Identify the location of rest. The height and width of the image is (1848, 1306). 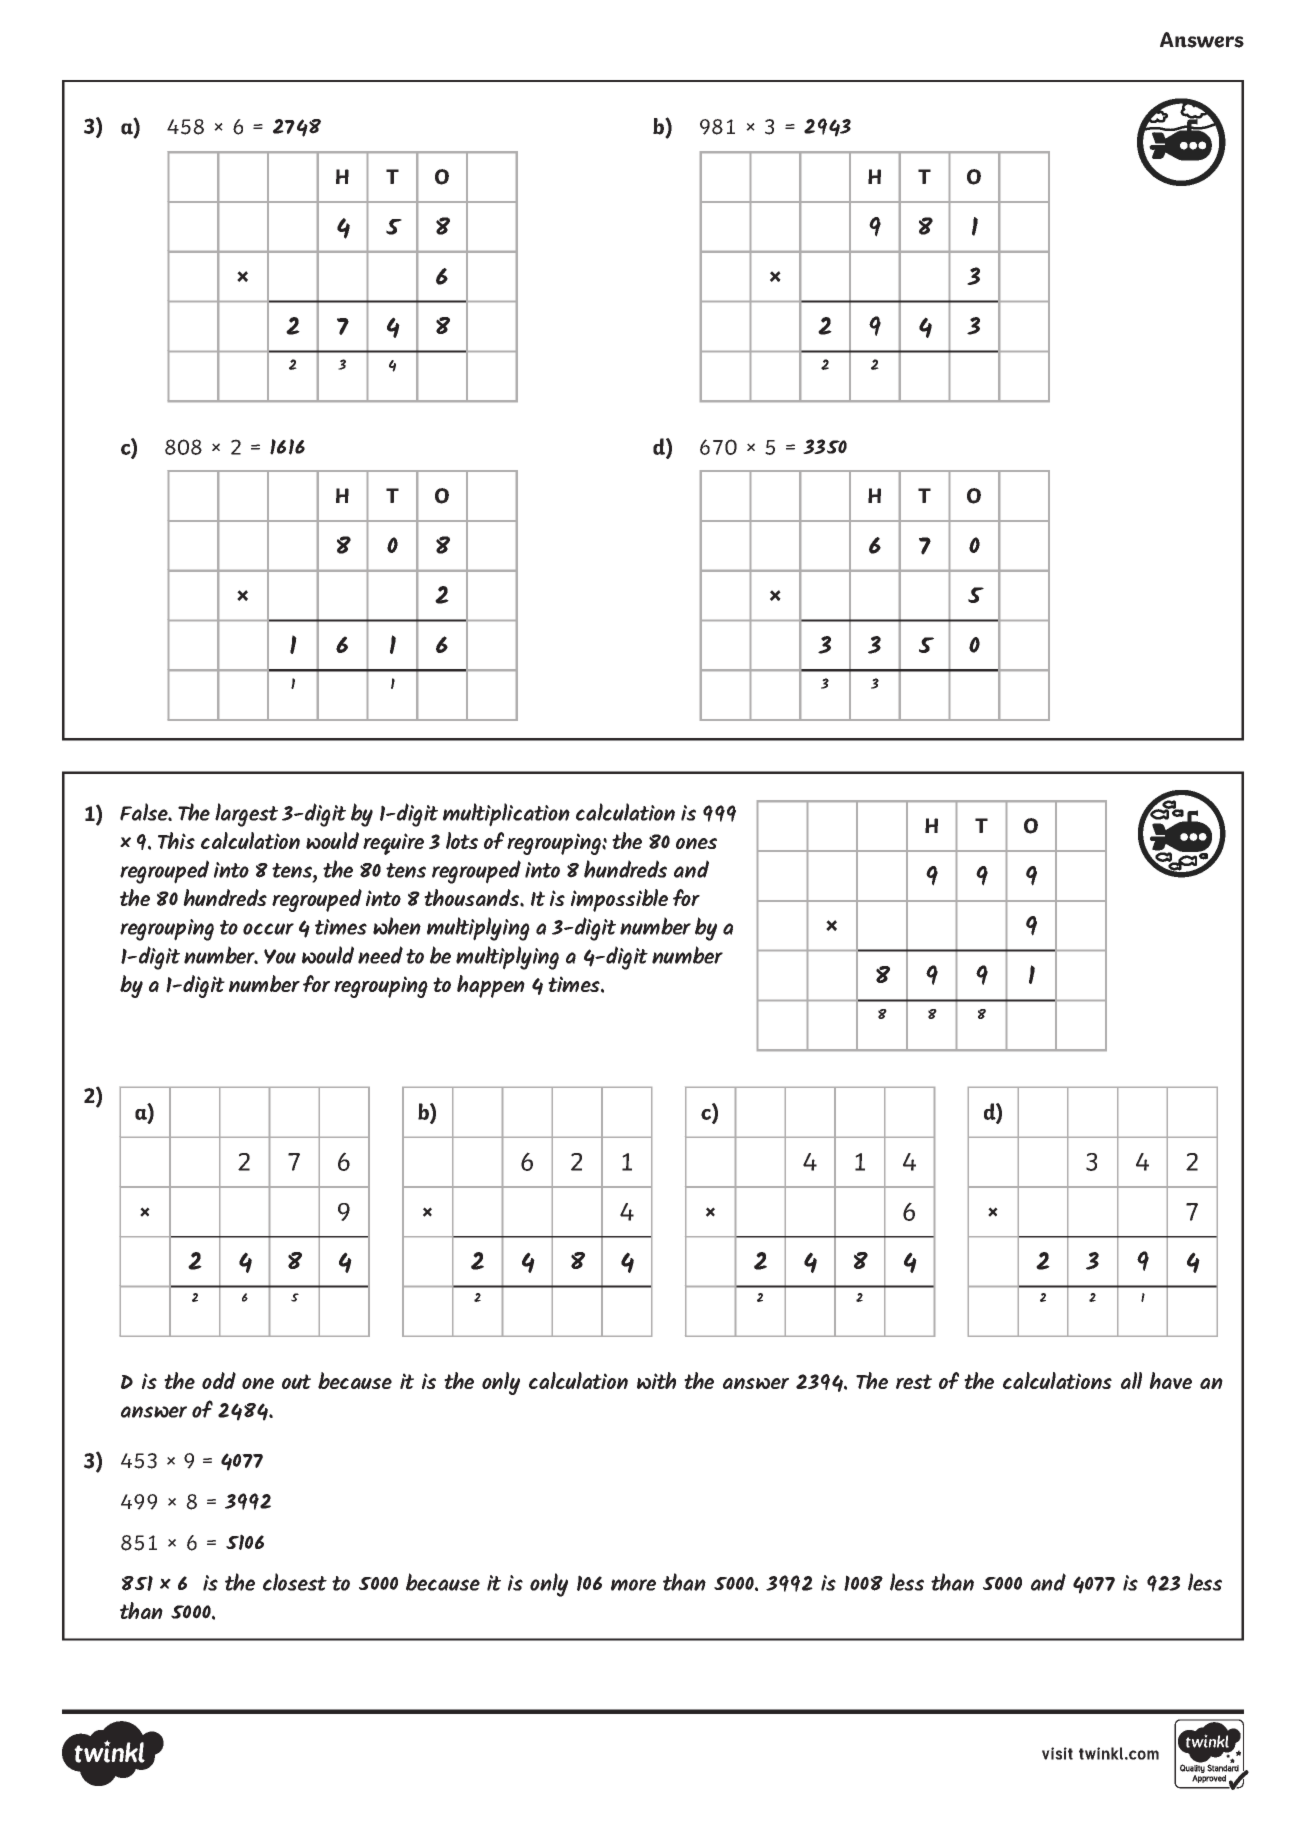
(914, 1381).
